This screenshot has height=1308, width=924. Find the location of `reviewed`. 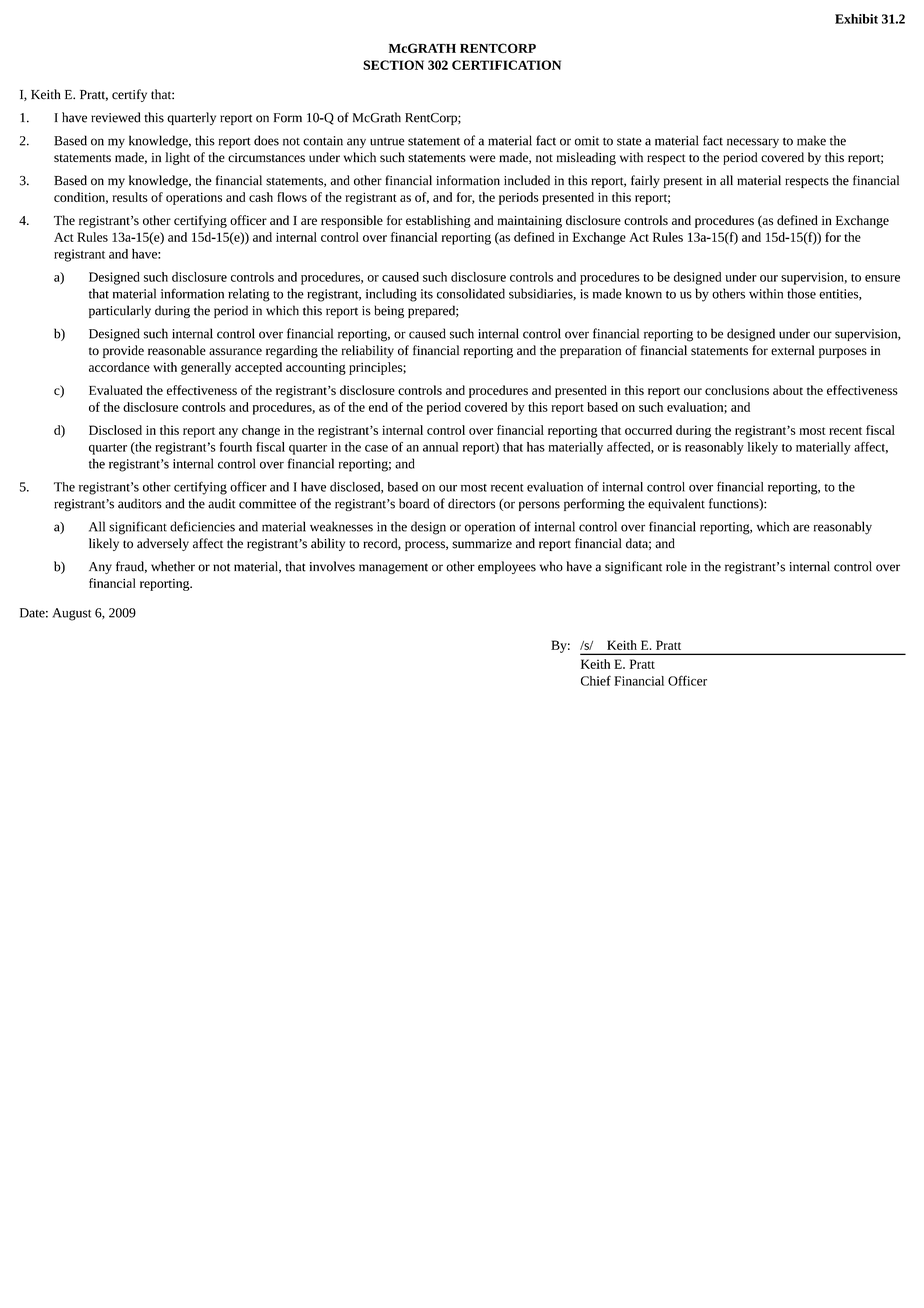

reviewed is located at coordinates (116, 117).
